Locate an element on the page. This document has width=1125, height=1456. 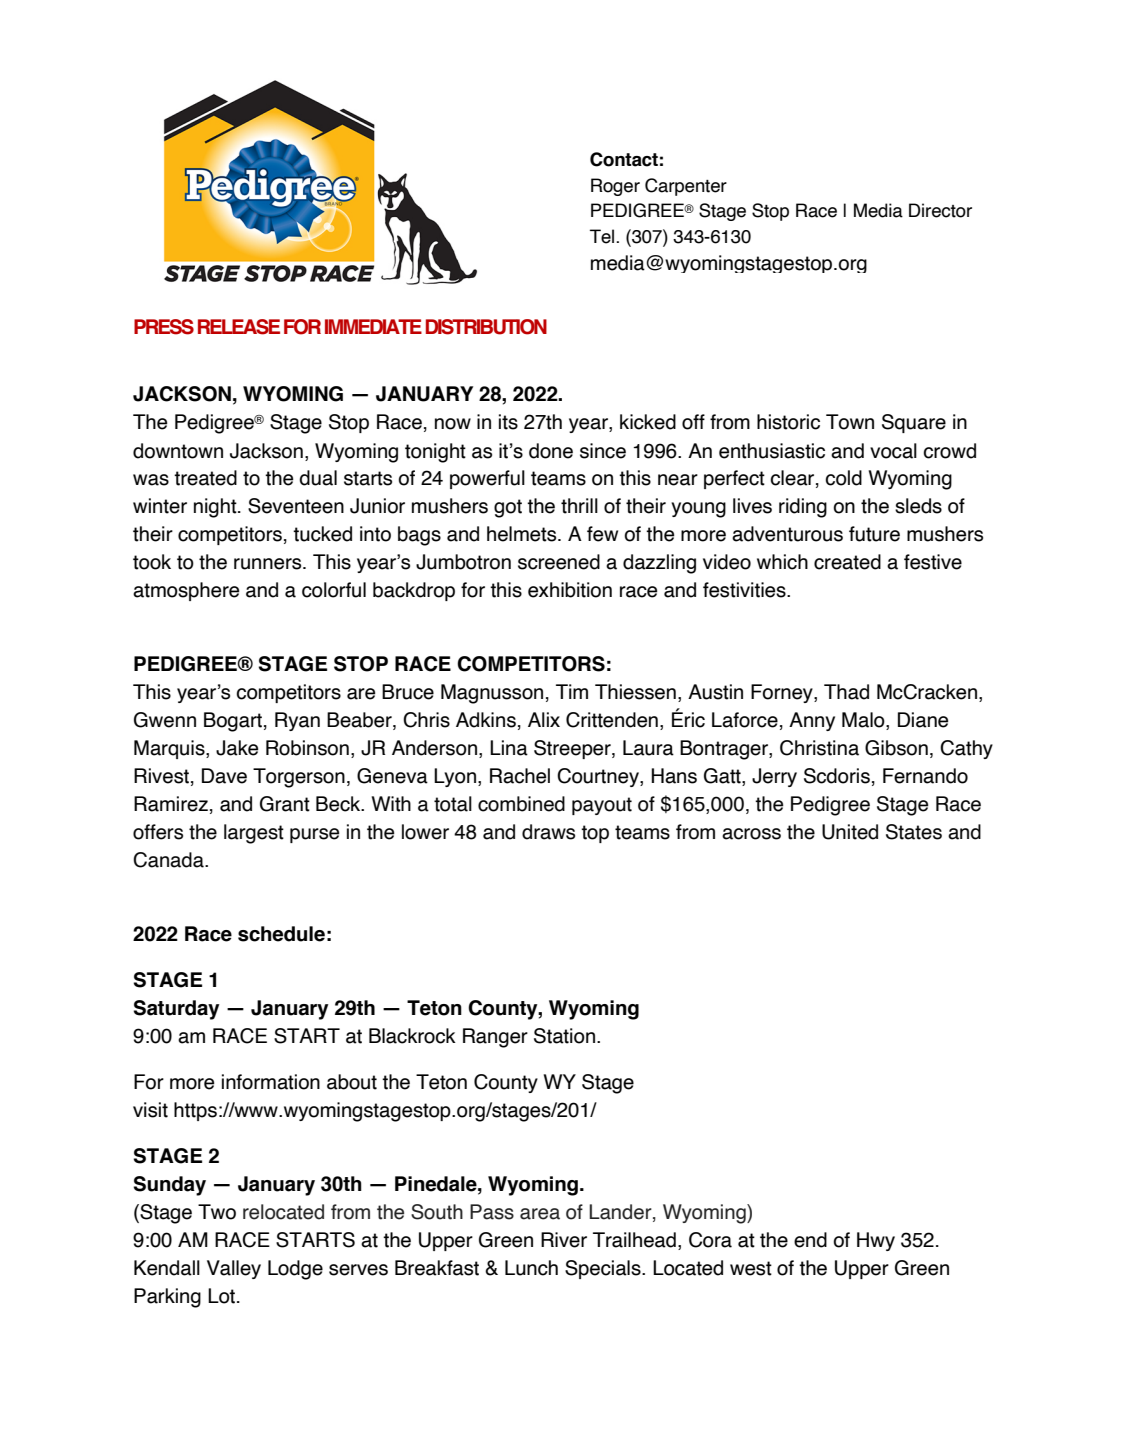
Roger is located at coordinates (615, 187).
